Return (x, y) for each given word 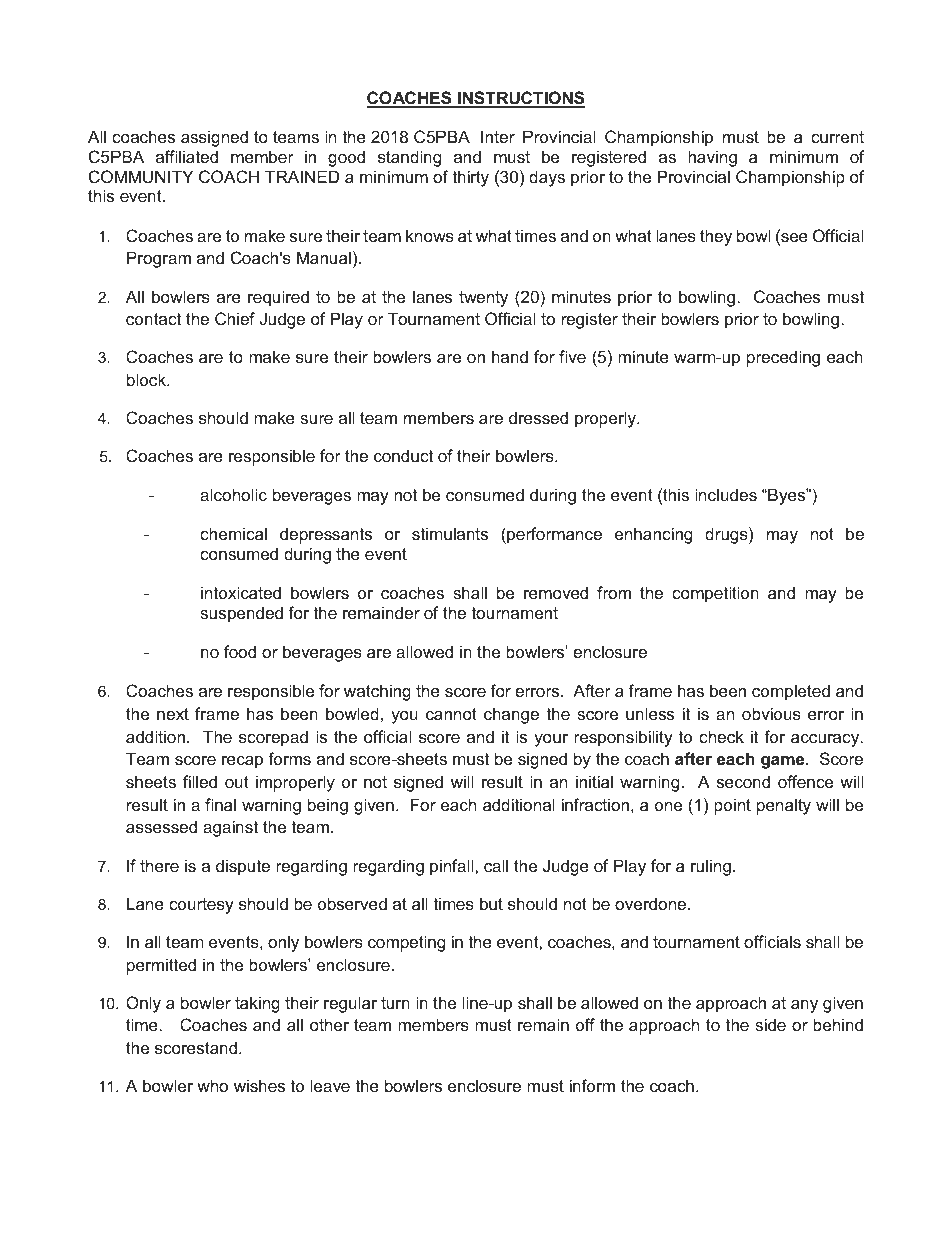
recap (242, 762)
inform (592, 1085)
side (770, 1024)
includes (726, 494)
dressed (538, 417)
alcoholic (233, 494)
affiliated (187, 156)
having (712, 158)
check (721, 736)
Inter (498, 136)
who (212, 1085)
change (511, 715)
